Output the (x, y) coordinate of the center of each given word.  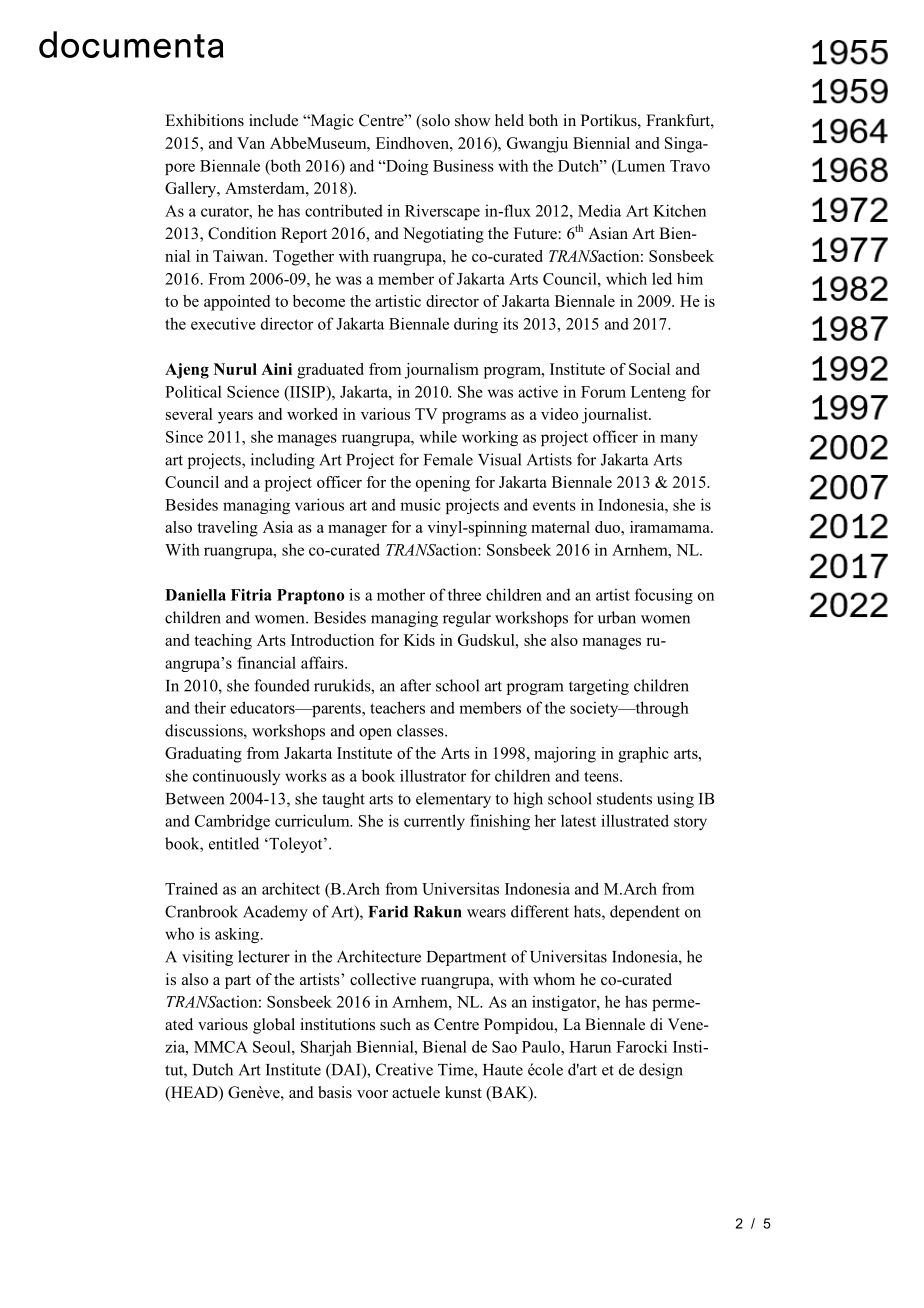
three (464, 594)
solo (435, 121)
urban (617, 617)
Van (251, 143)
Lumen (640, 166)
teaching (223, 642)
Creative (404, 1069)
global (274, 1026)
